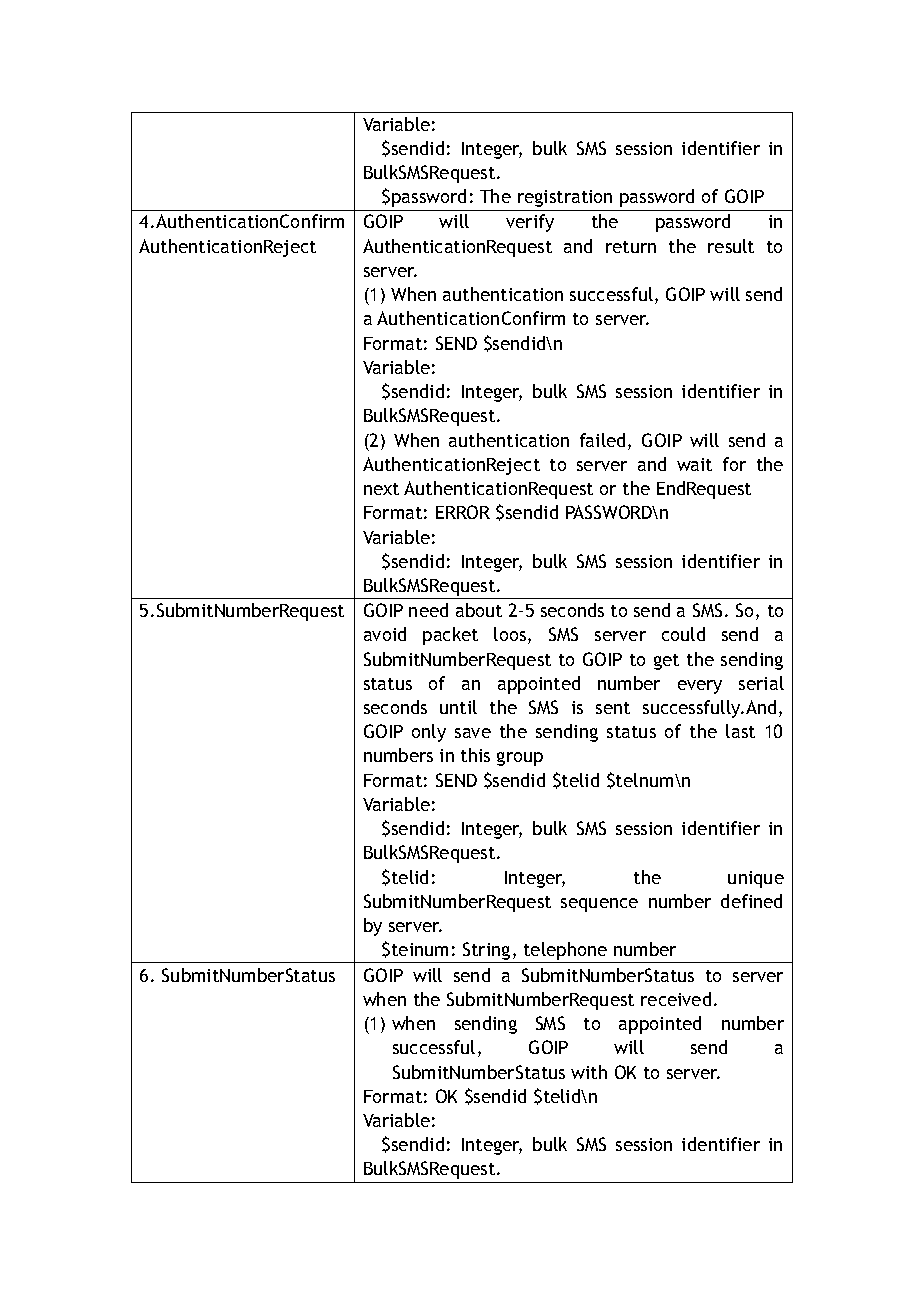 This image has width=924, height=1308. What do you see at coordinates (599, 905) in the image?
I see `sequence` at bounding box center [599, 905].
